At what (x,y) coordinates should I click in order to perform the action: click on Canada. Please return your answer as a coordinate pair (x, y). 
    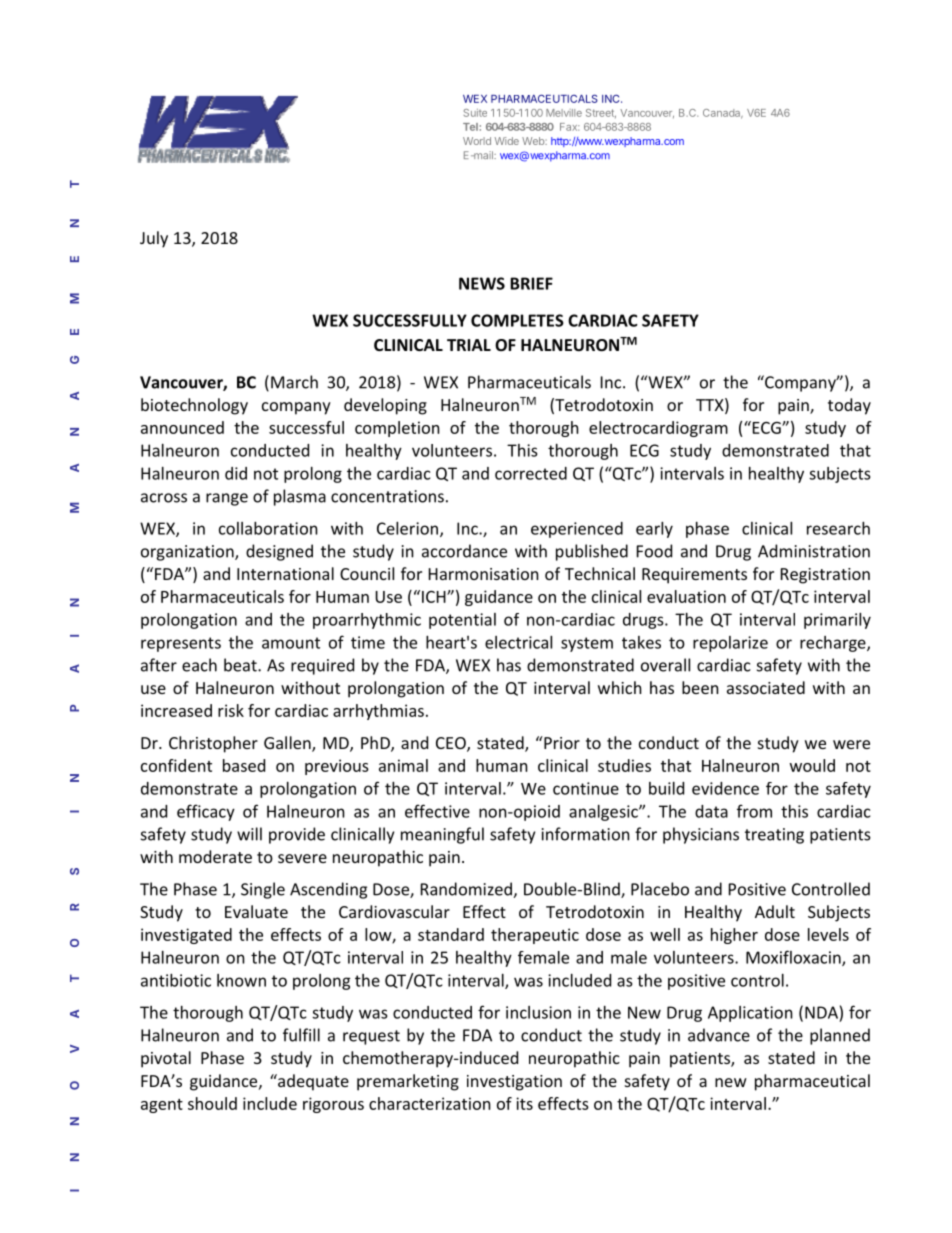
    Looking at the image, I should click on (723, 114).
